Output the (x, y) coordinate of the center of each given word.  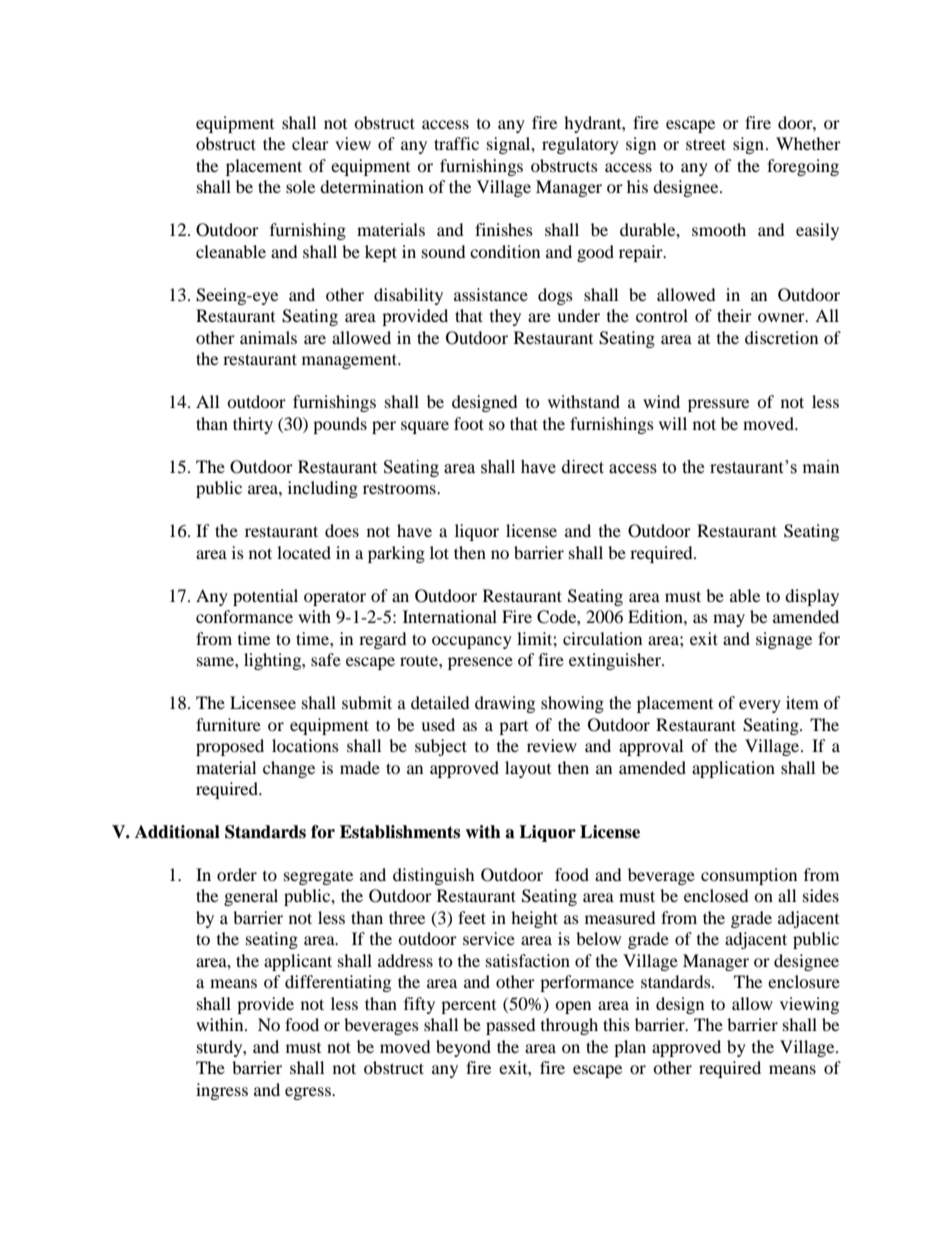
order (237, 874)
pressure (718, 405)
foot (469, 423)
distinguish (434, 876)
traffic (456, 143)
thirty (253, 425)
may (729, 620)
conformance (244, 616)
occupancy (472, 642)
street (706, 144)
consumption (749, 876)
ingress (222, 1091)
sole (300, 186)
